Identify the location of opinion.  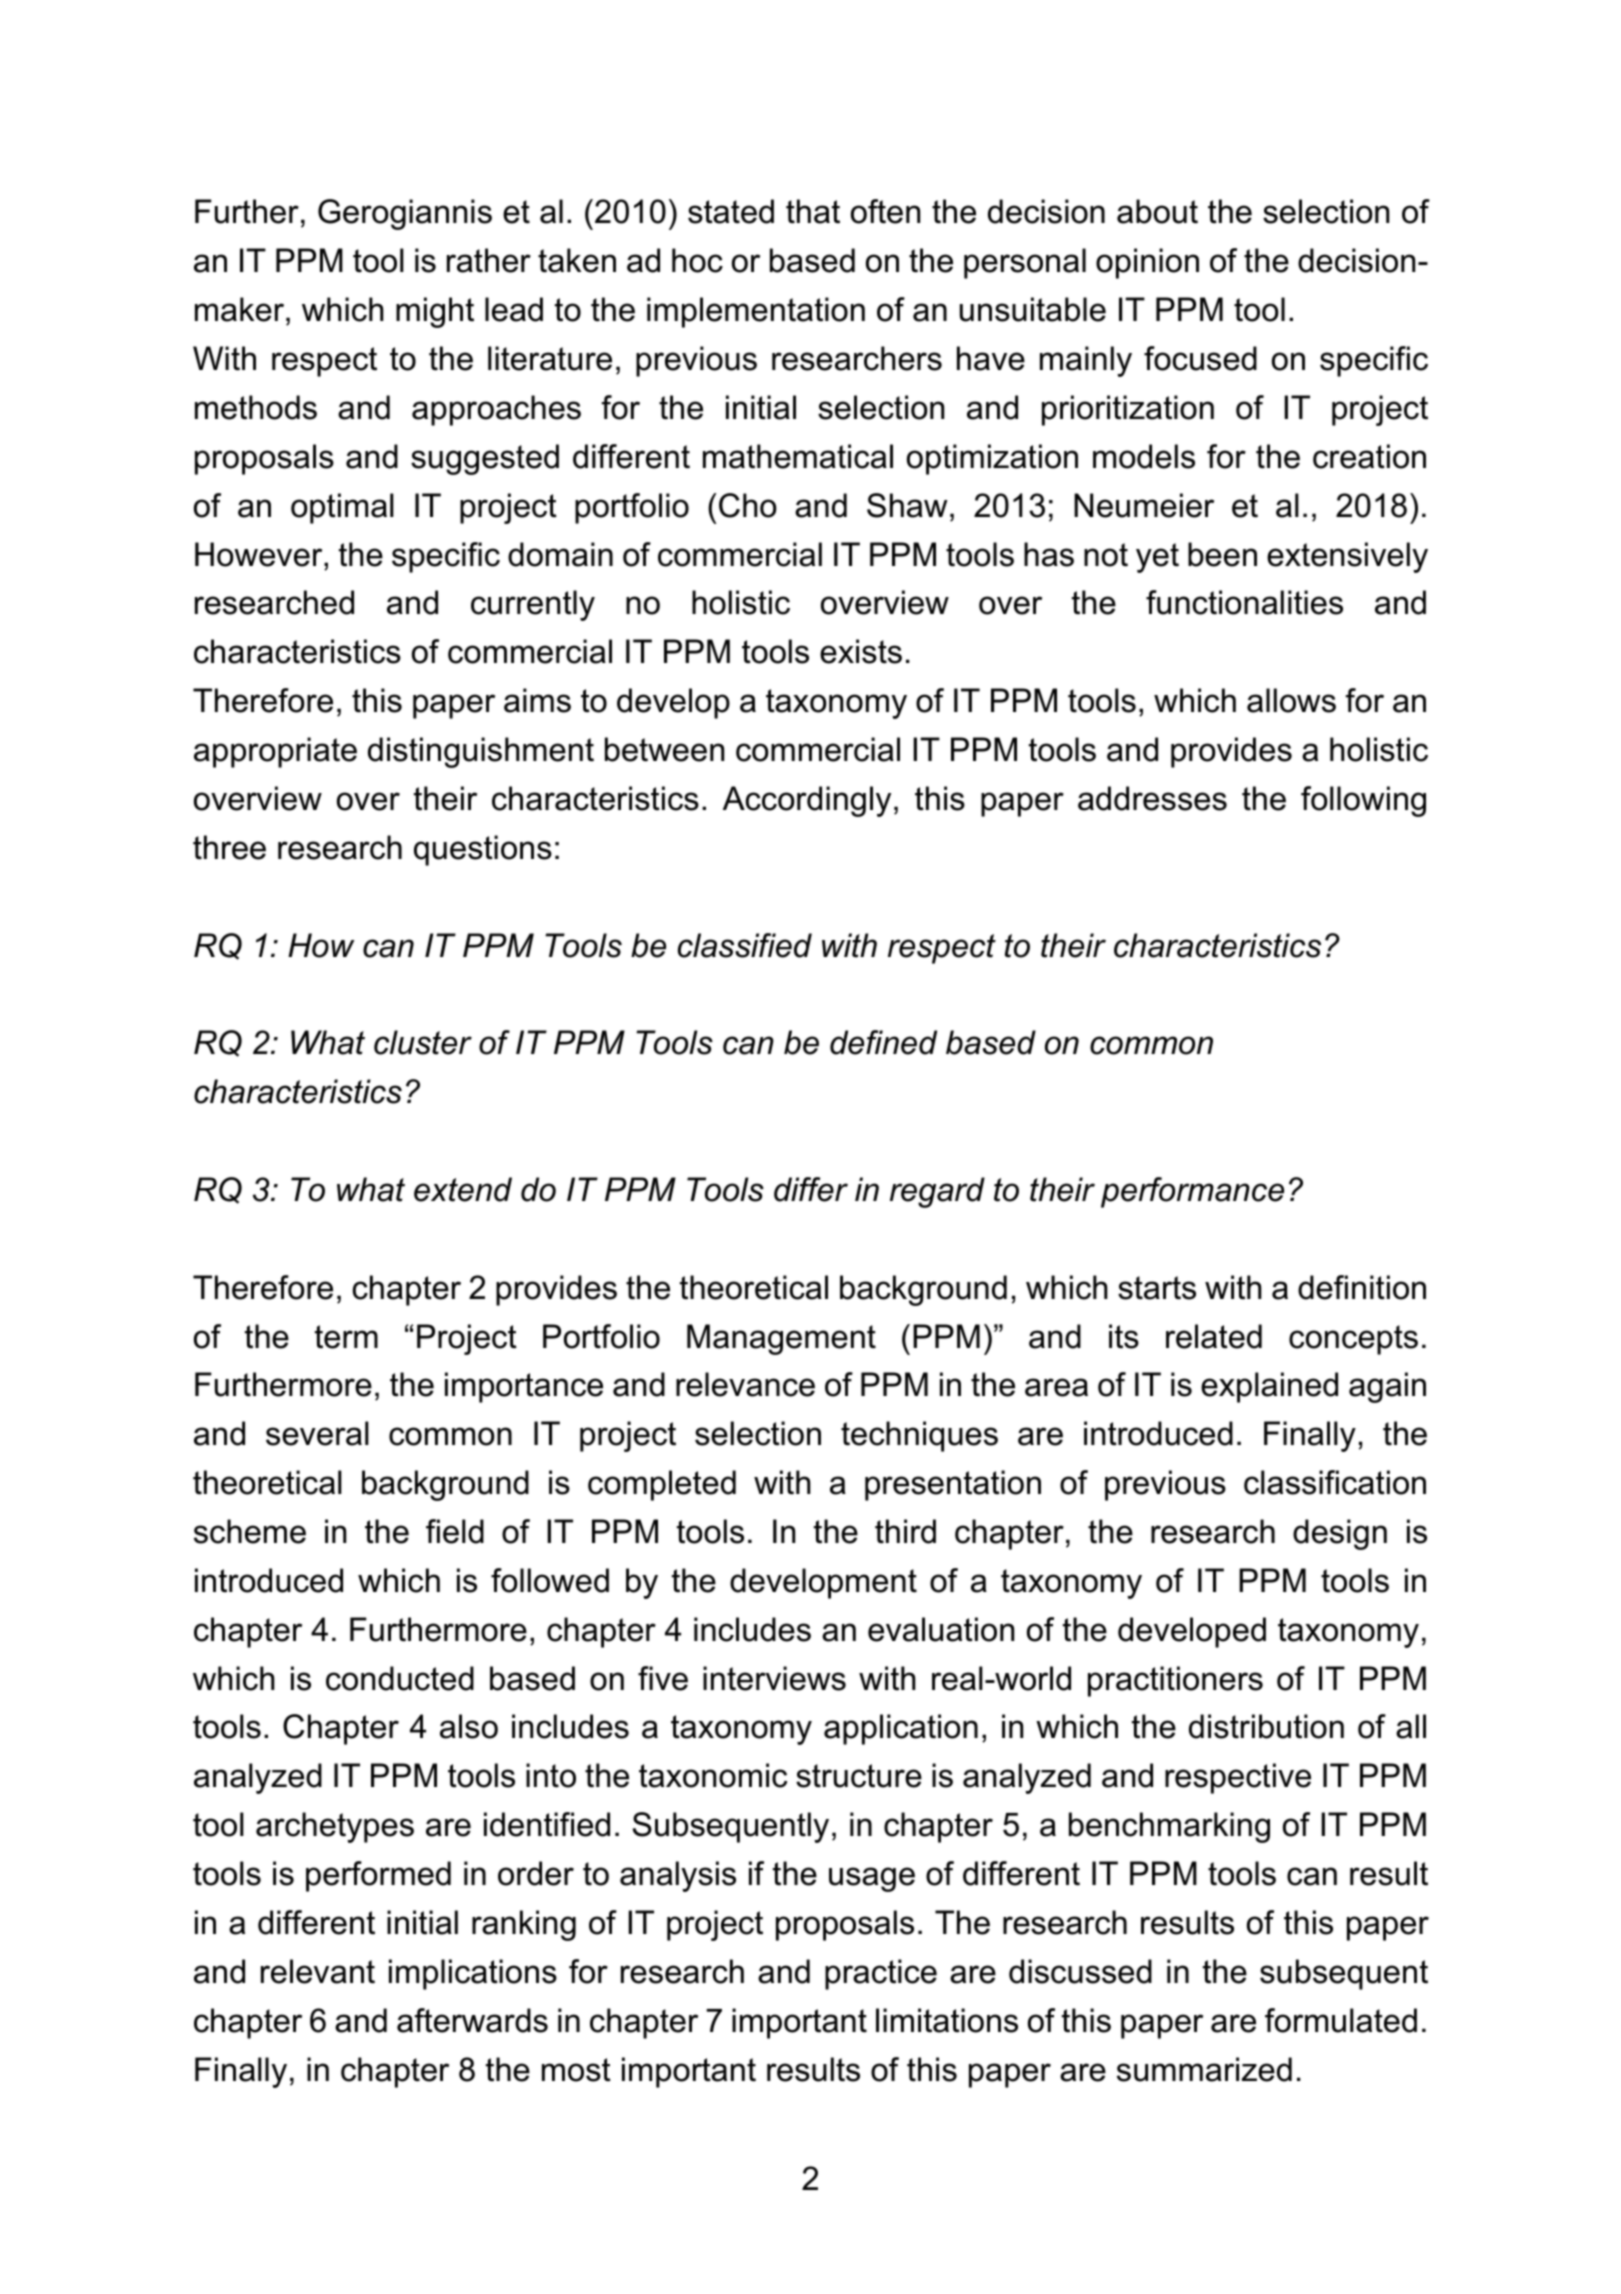
(1147, 263).
